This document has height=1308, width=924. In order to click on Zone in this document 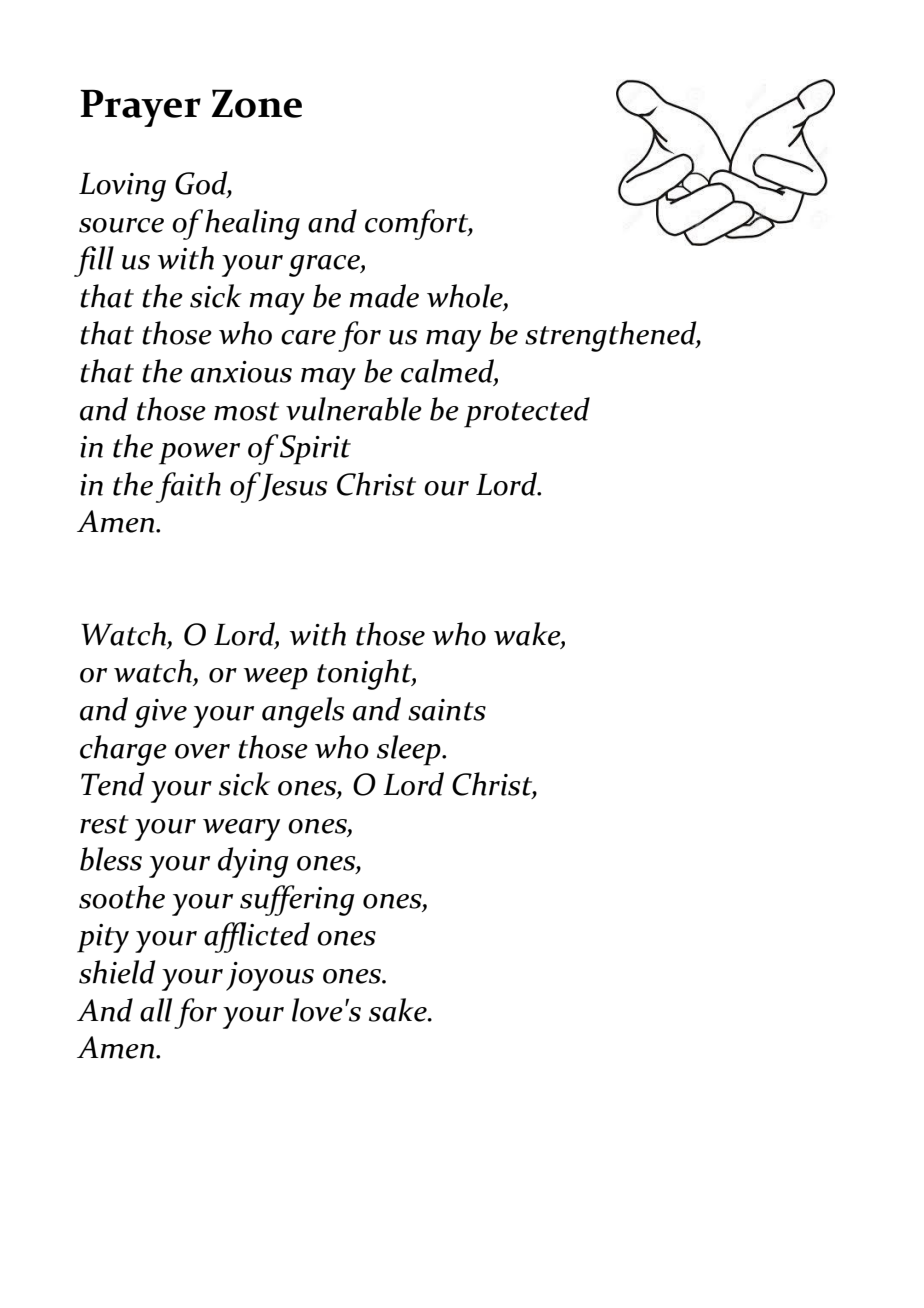, I will do `click(257, 103)`.
